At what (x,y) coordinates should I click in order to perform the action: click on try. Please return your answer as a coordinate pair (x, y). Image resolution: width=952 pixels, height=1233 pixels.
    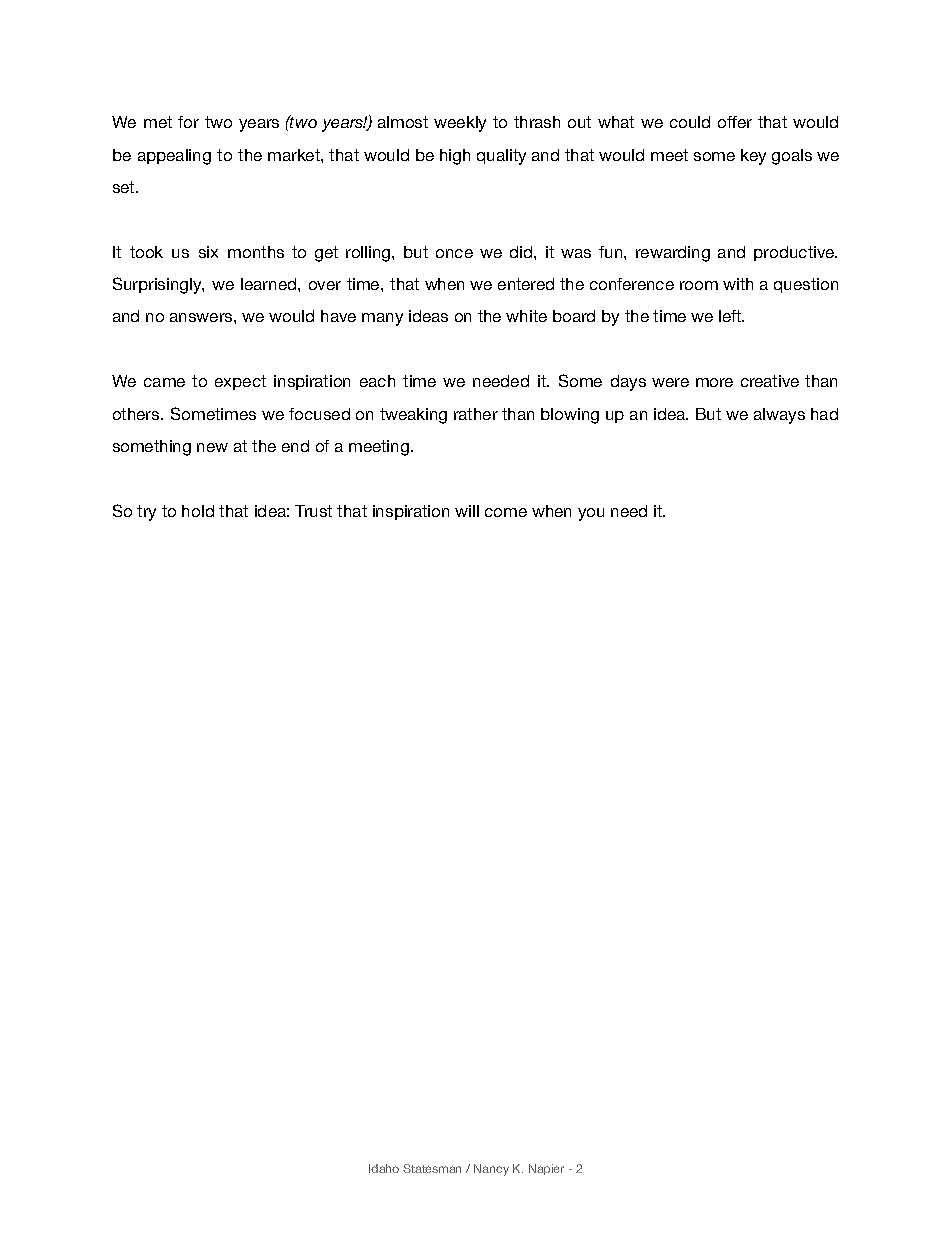
    Looking at the image, I should click on (146, 513).
